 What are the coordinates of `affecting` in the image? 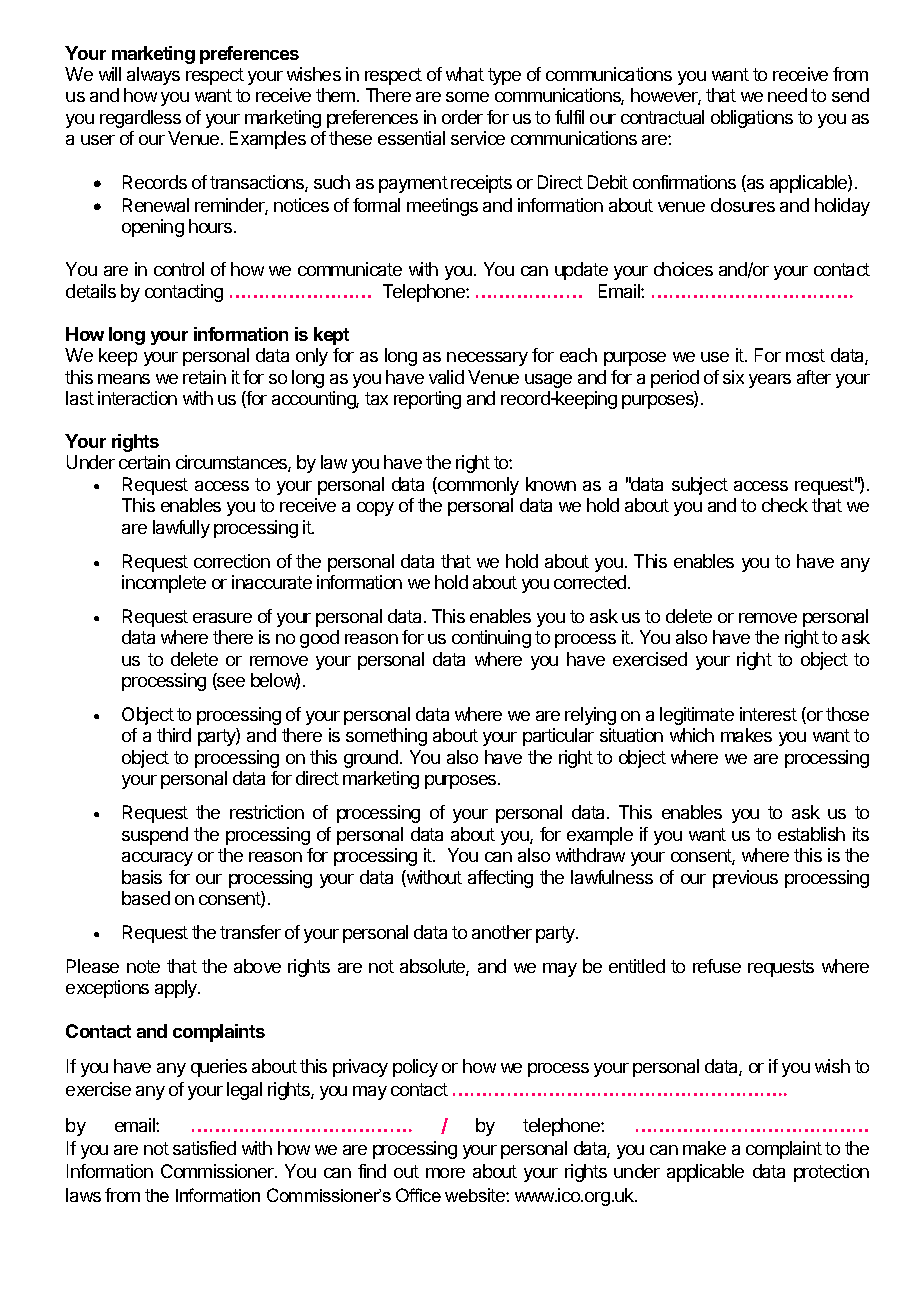 It's located at (500, 879).
